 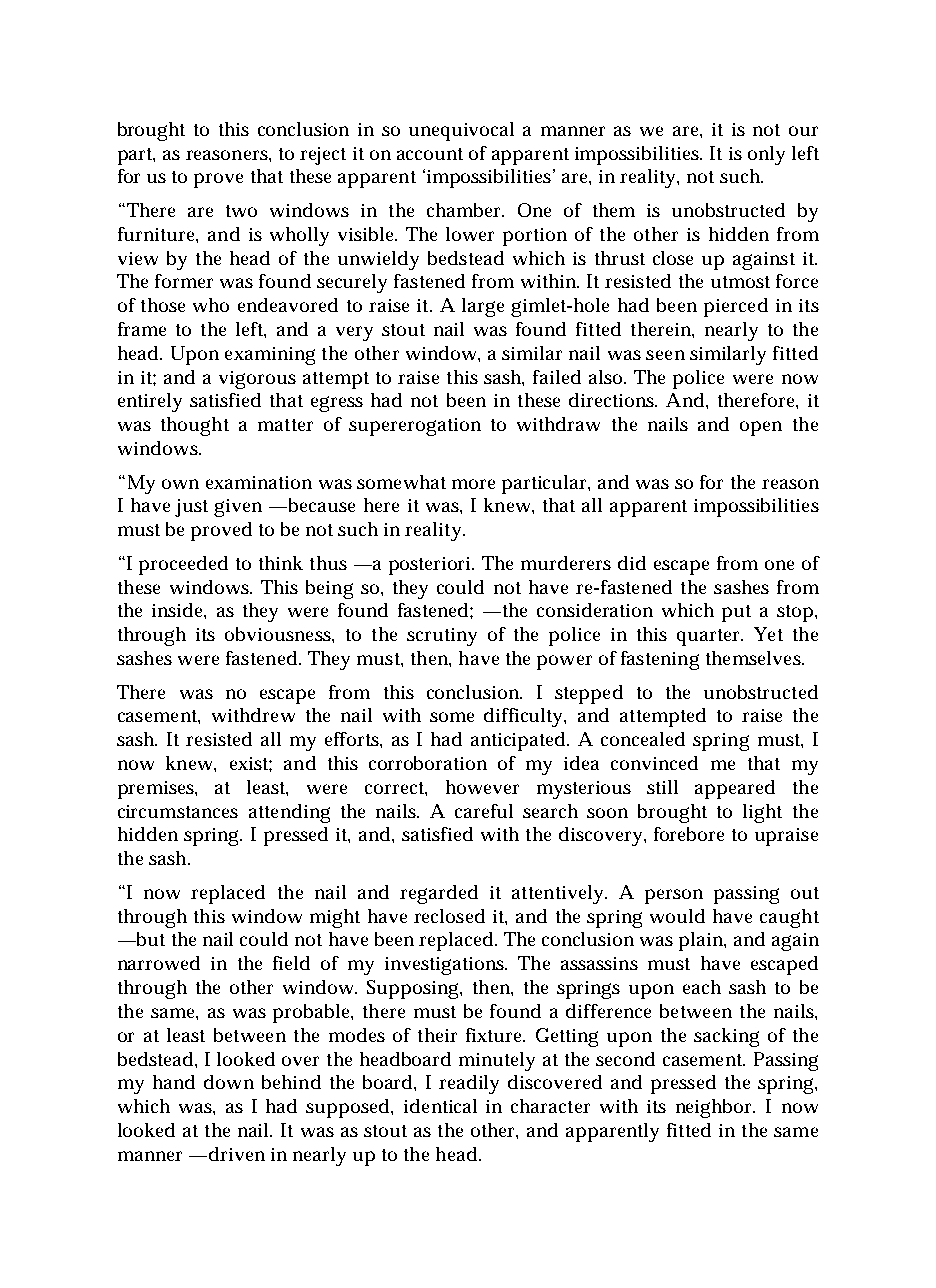 I want to click on only, so click(x=766, y=155).
